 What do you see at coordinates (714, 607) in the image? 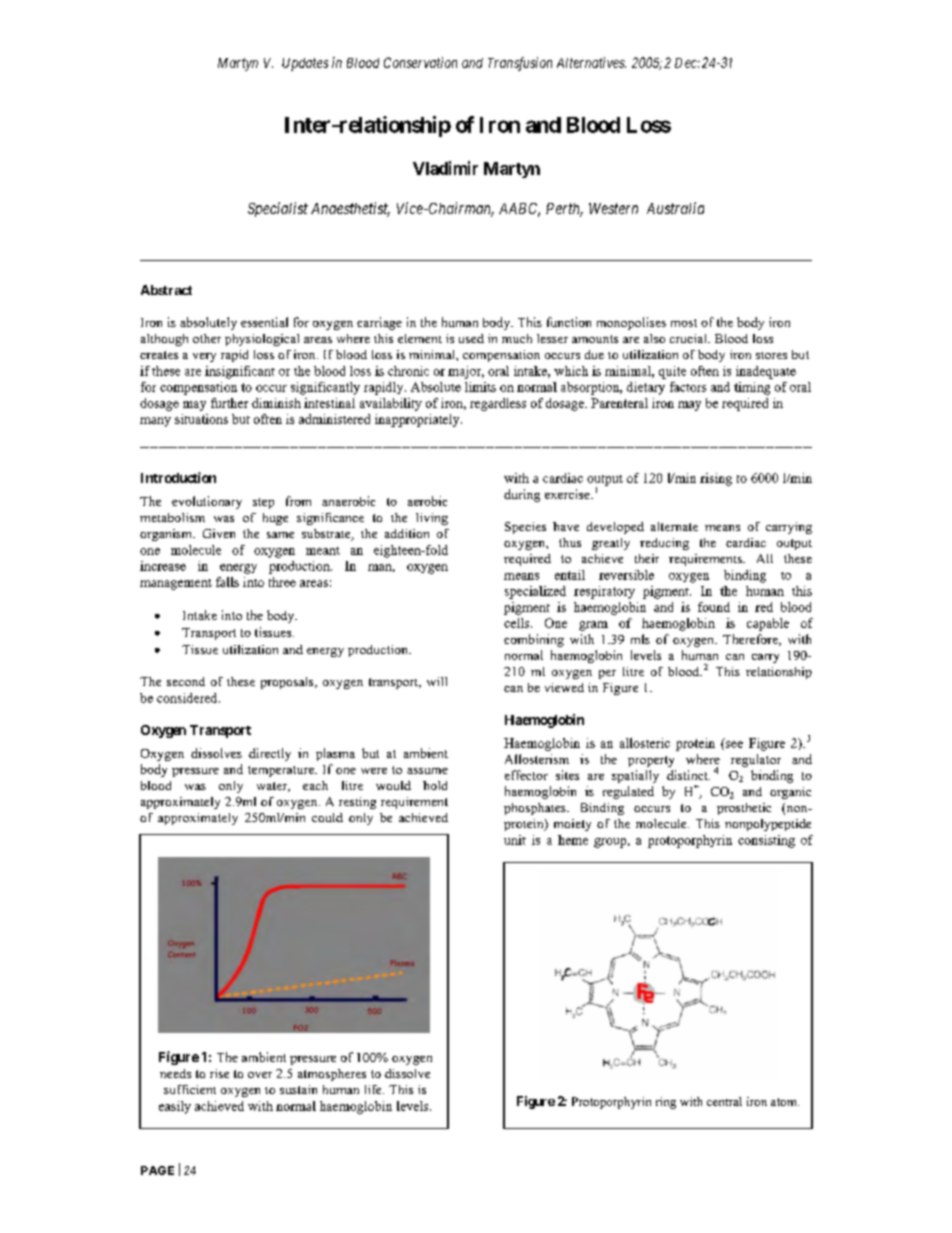
I see `found` at bounding box center [714, 607].
